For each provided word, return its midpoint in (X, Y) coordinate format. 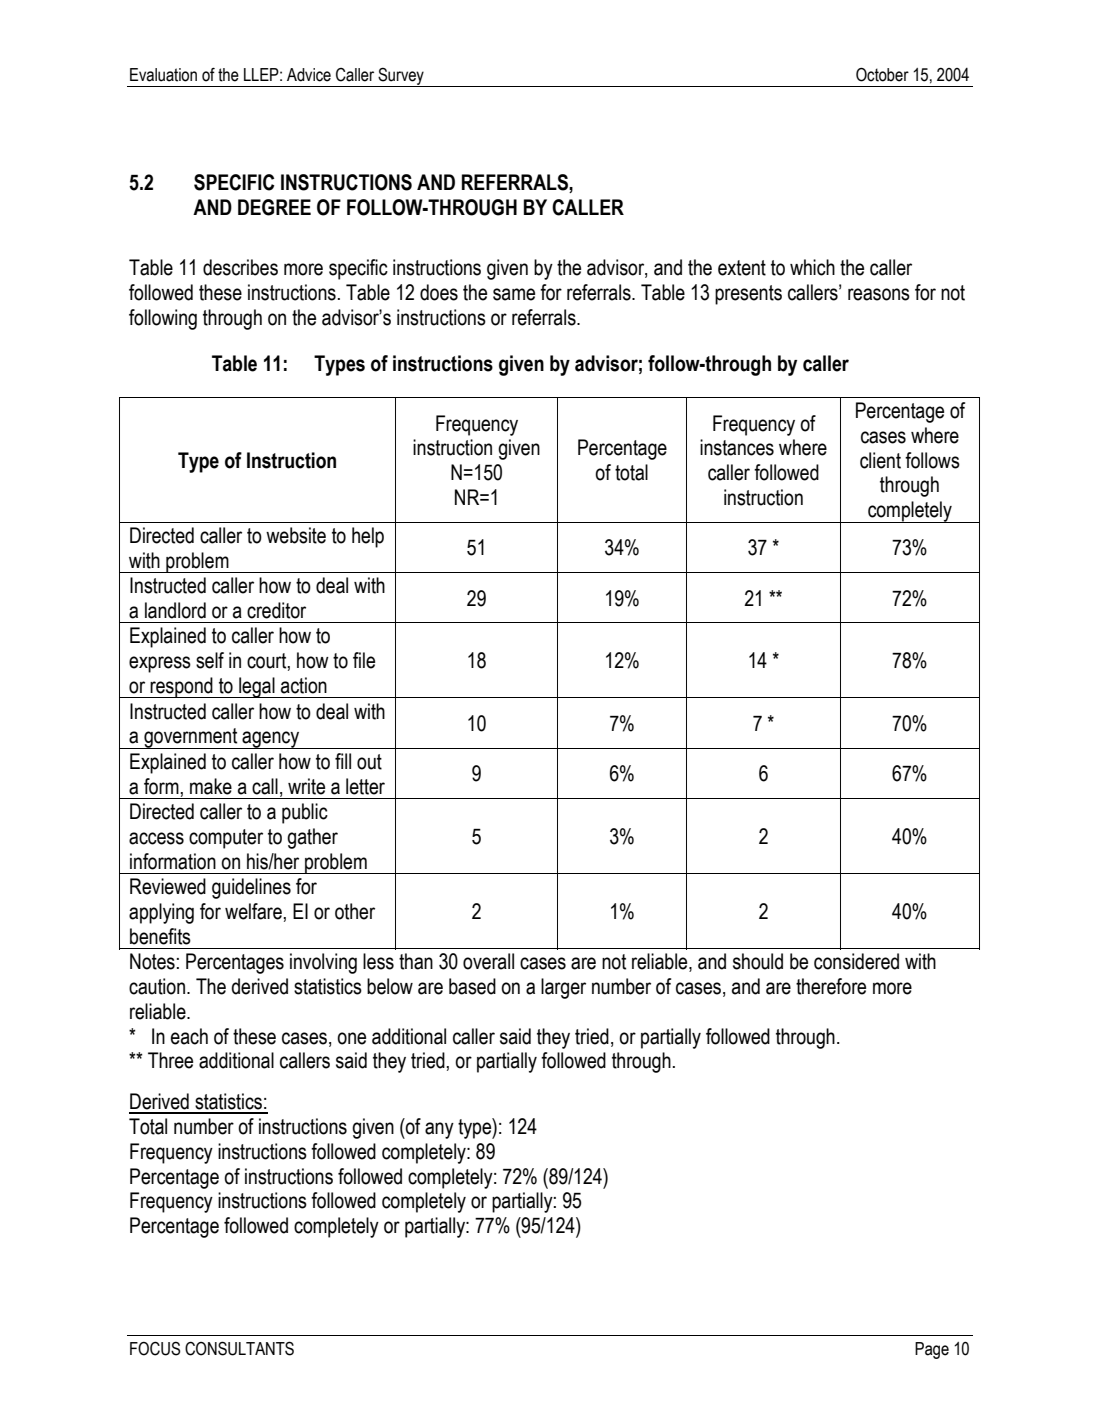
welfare (254, 911)
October (882, 74)
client (880, 460)
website (296, 535)
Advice (309, 75)
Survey (401, 77)
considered (856, 961)
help (368, 537)
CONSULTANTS (239, 1348)
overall (488, 961)
